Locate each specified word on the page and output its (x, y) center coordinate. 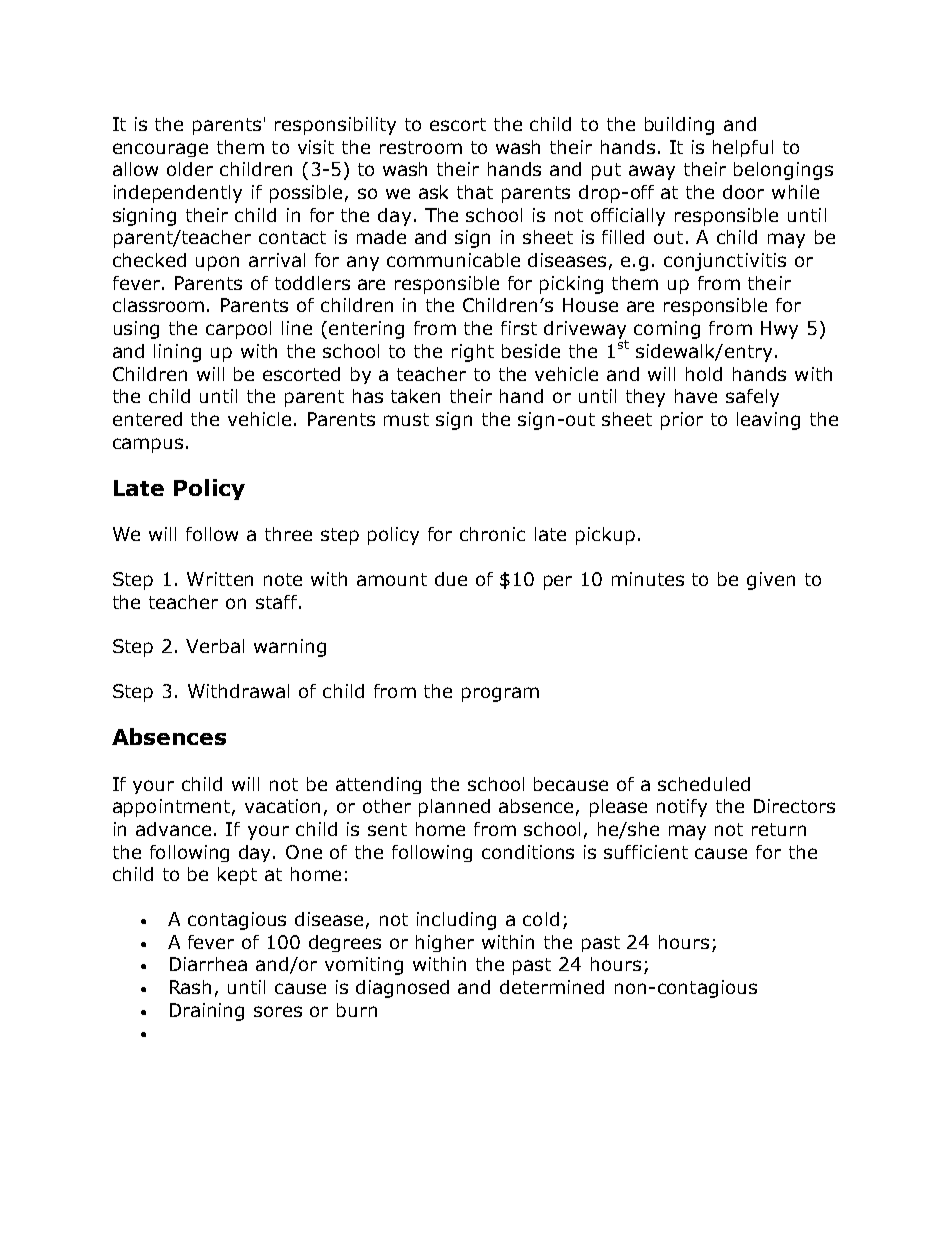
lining (177, 353)
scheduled (704, 784)
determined (552, 987)
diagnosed (402, 989)
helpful (743, 148)
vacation (282, 806)
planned (454, 808)
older (190, 169)
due (451, 579)
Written (220, 579)
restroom (421, 147)
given (771, 581)
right (473, 353)
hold (704, 374)
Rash (190, 987)
